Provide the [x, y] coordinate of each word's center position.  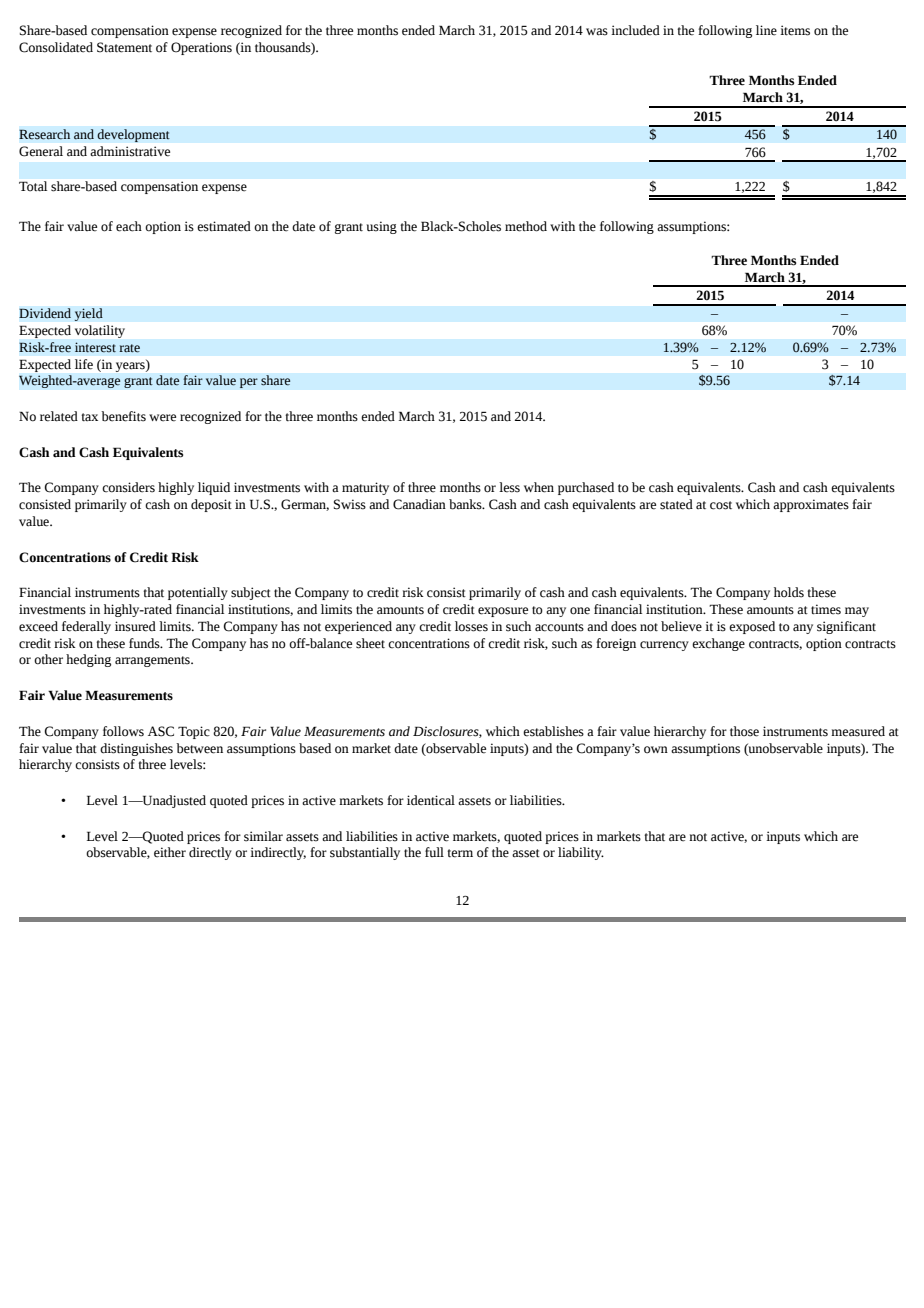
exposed [752, 627]
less [509, 487]
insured [135, 626]
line [766, 30]
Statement [124, 47]
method [526, 226]
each [129, 226]
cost [721, 505]
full [434, 852]
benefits [123, 416]
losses [471, 626]
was [597, 32]
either [170, 852]
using [382, 227]
